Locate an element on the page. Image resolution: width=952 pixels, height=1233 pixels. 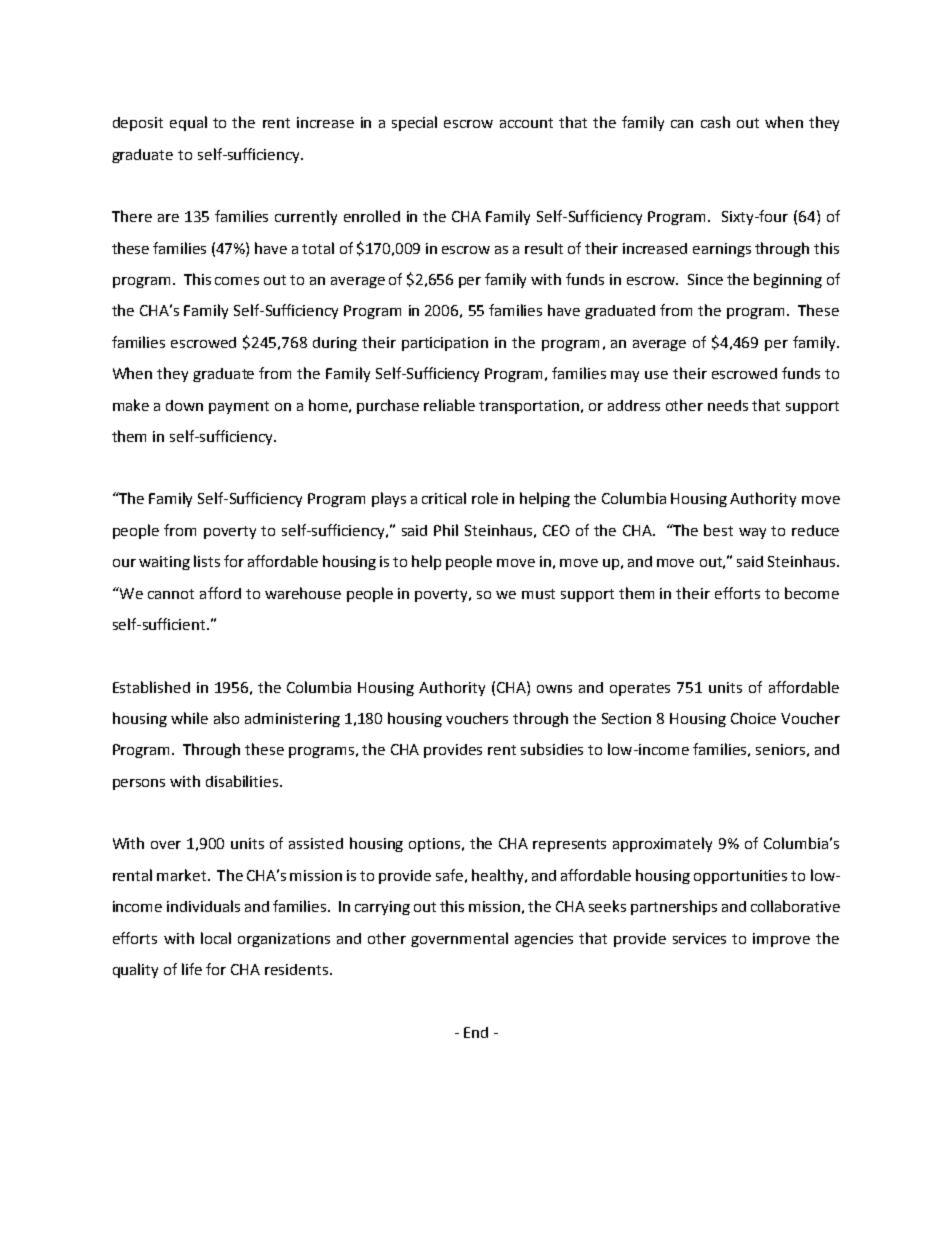
life is located at coordinates (192, 969).
